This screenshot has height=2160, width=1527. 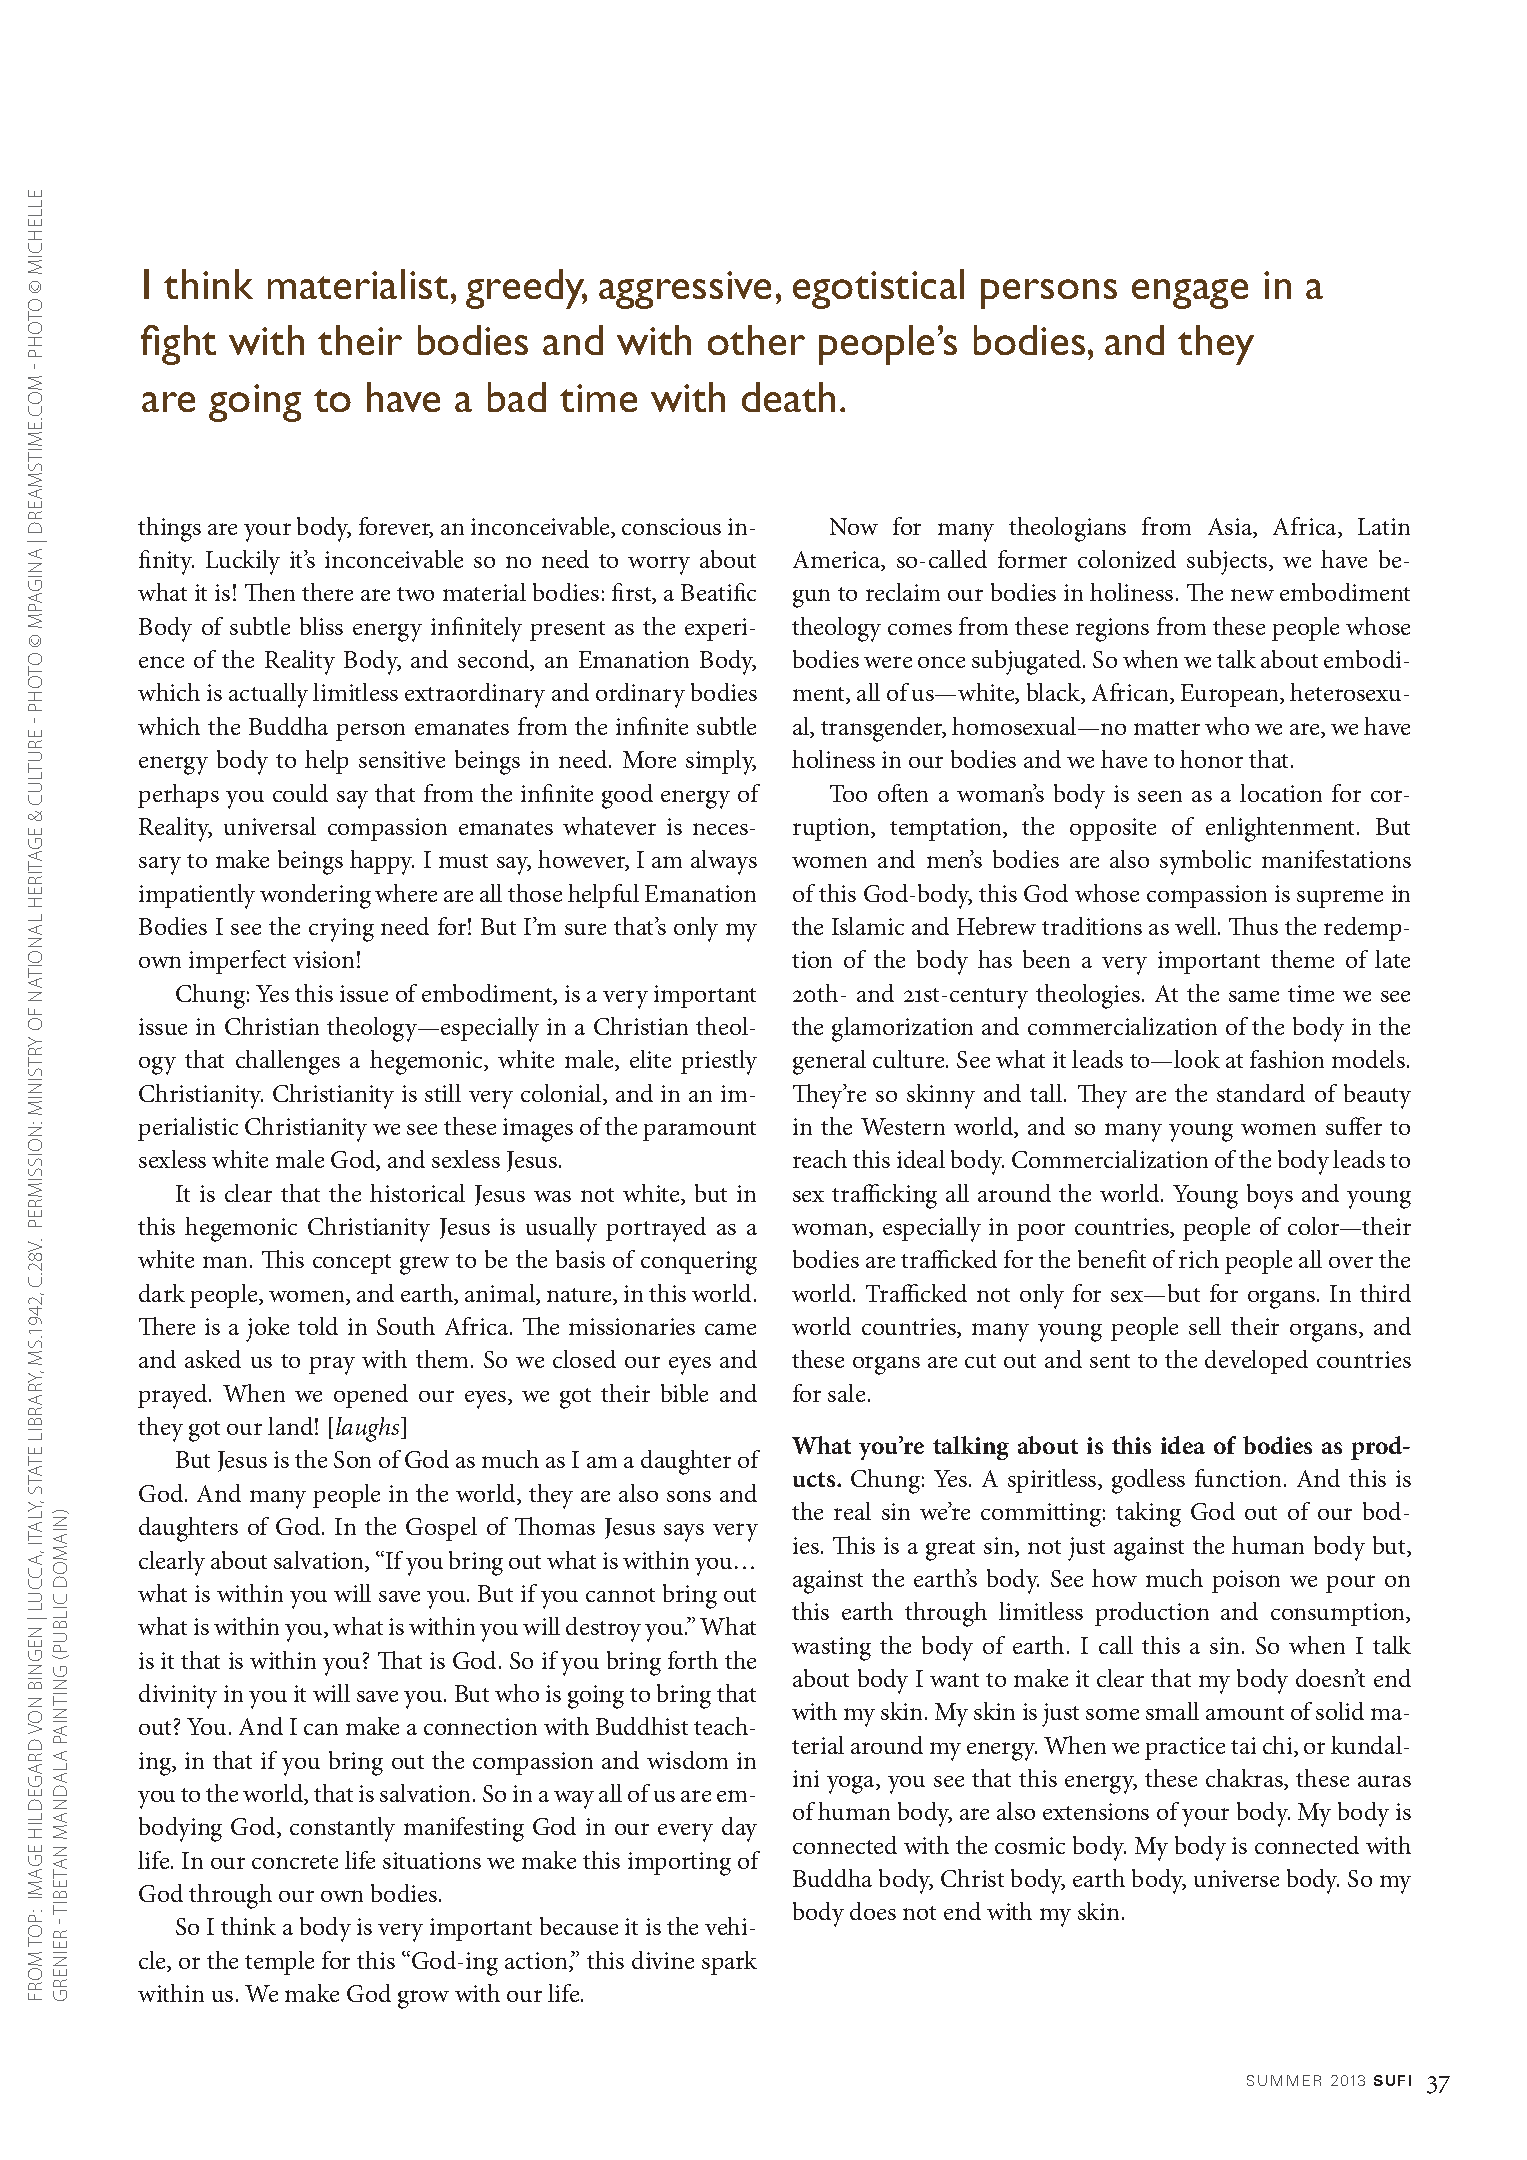 What do you see at coordinates (1211, 759) in the screenshot?
I see `honor` at bounding box center [1211, 759].
